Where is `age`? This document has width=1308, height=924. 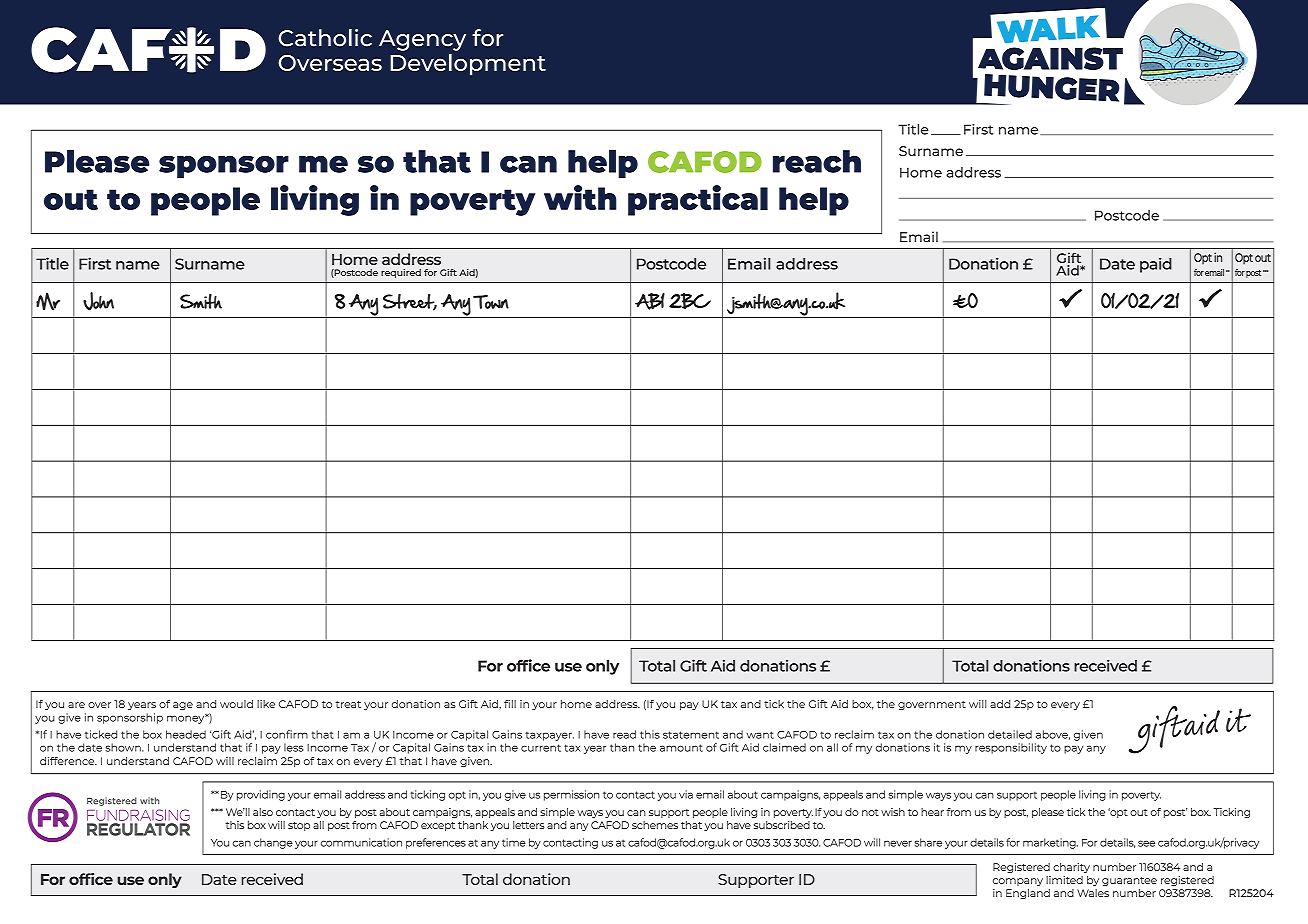
age is located at coordinates (183, 706).
